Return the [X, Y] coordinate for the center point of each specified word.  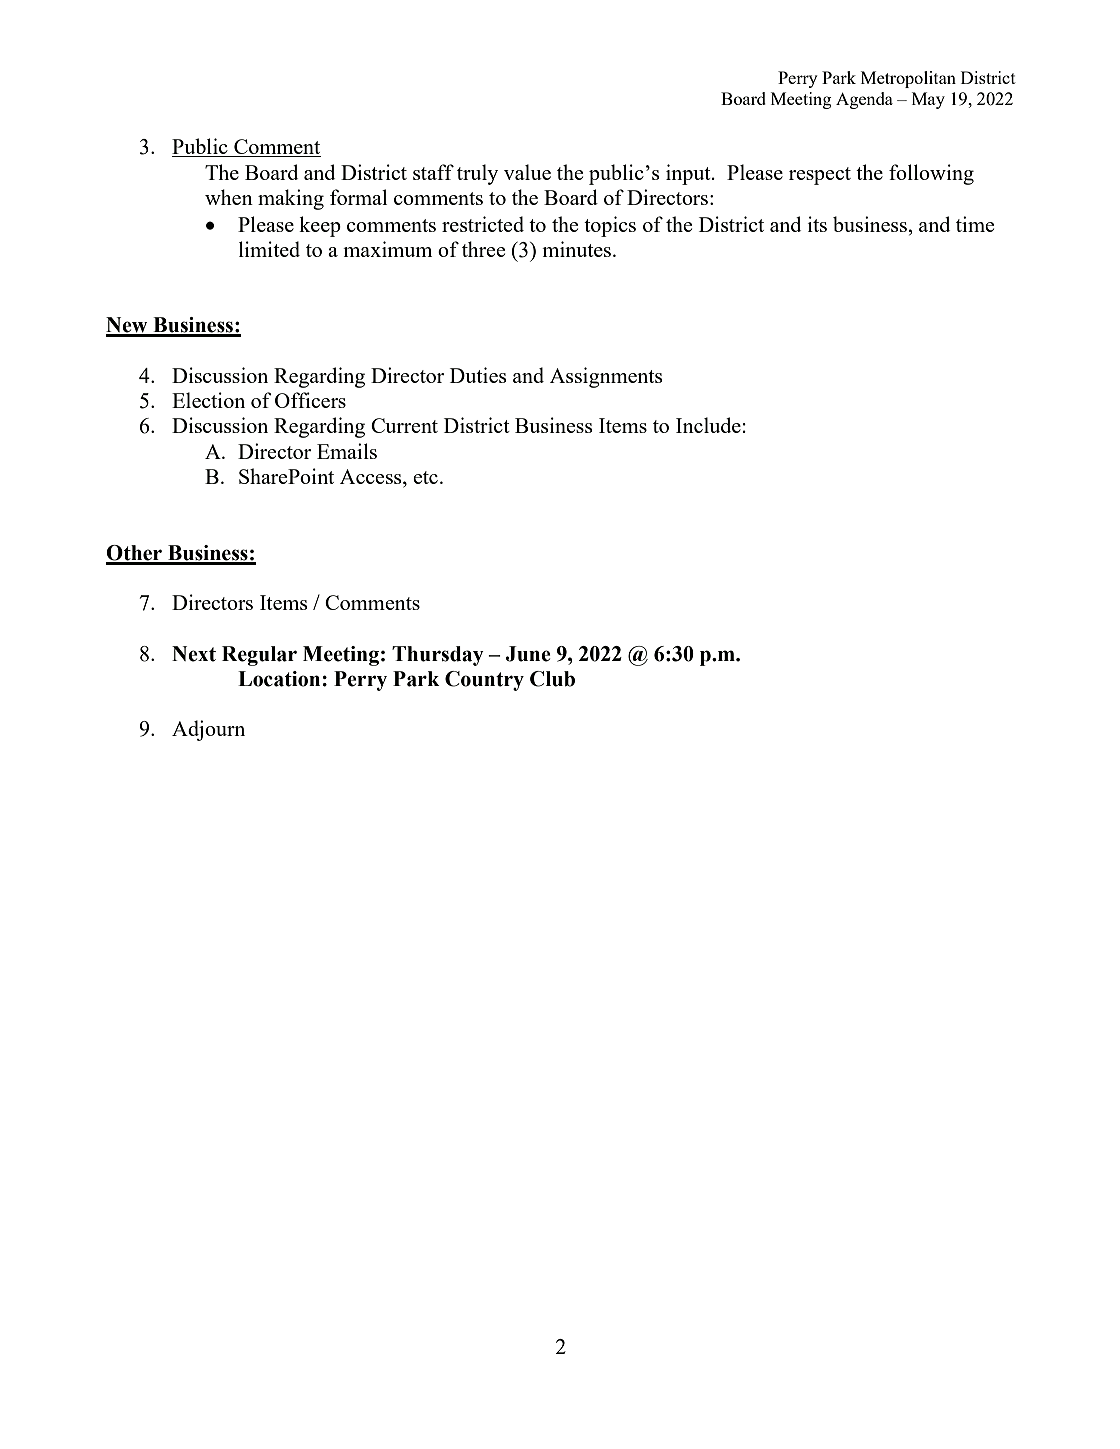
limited [269, 249]
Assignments [606, 377]
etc [425, 477]
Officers [310, 400]
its [817, 224]
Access [372, 478]
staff [433, 172]
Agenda [864, 100]
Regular [259, 656]
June [528, 654]
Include [708, 425]
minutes [578, 249]
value [527, 172]
